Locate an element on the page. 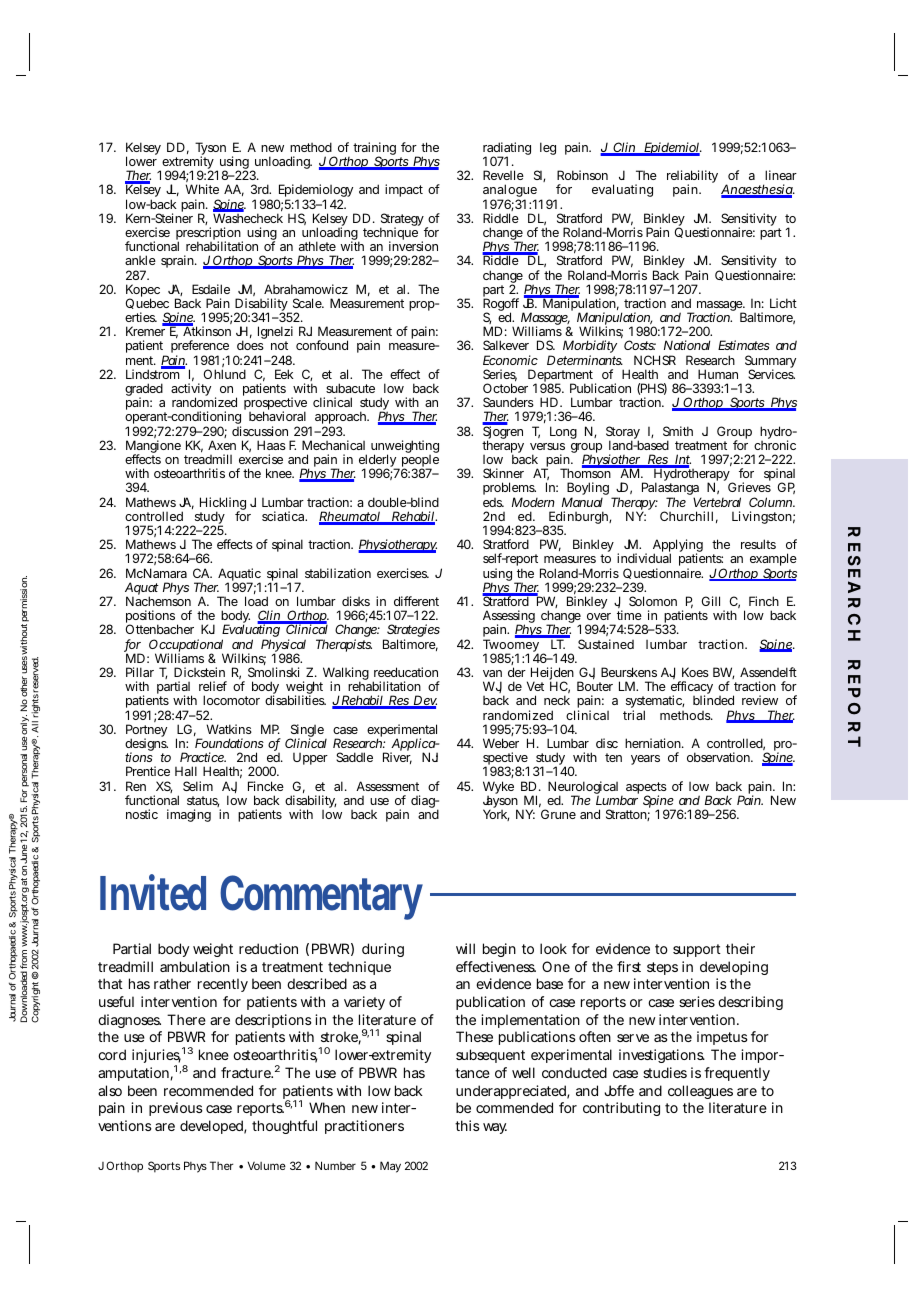 This image has height=1296, width=924. colleagues is located at coordinates (700, 1092).
